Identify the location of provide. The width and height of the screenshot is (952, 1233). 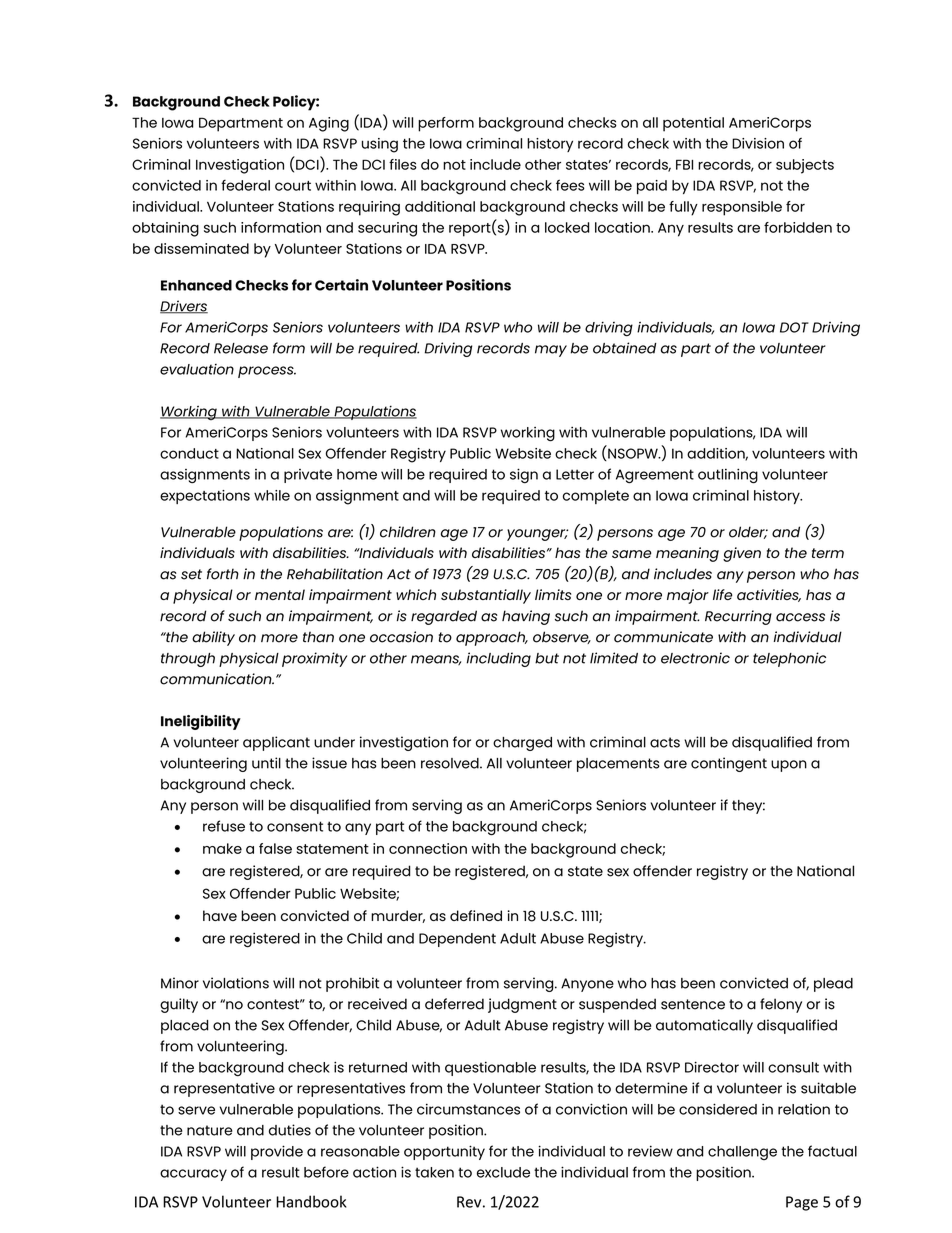
(277, 1152).
